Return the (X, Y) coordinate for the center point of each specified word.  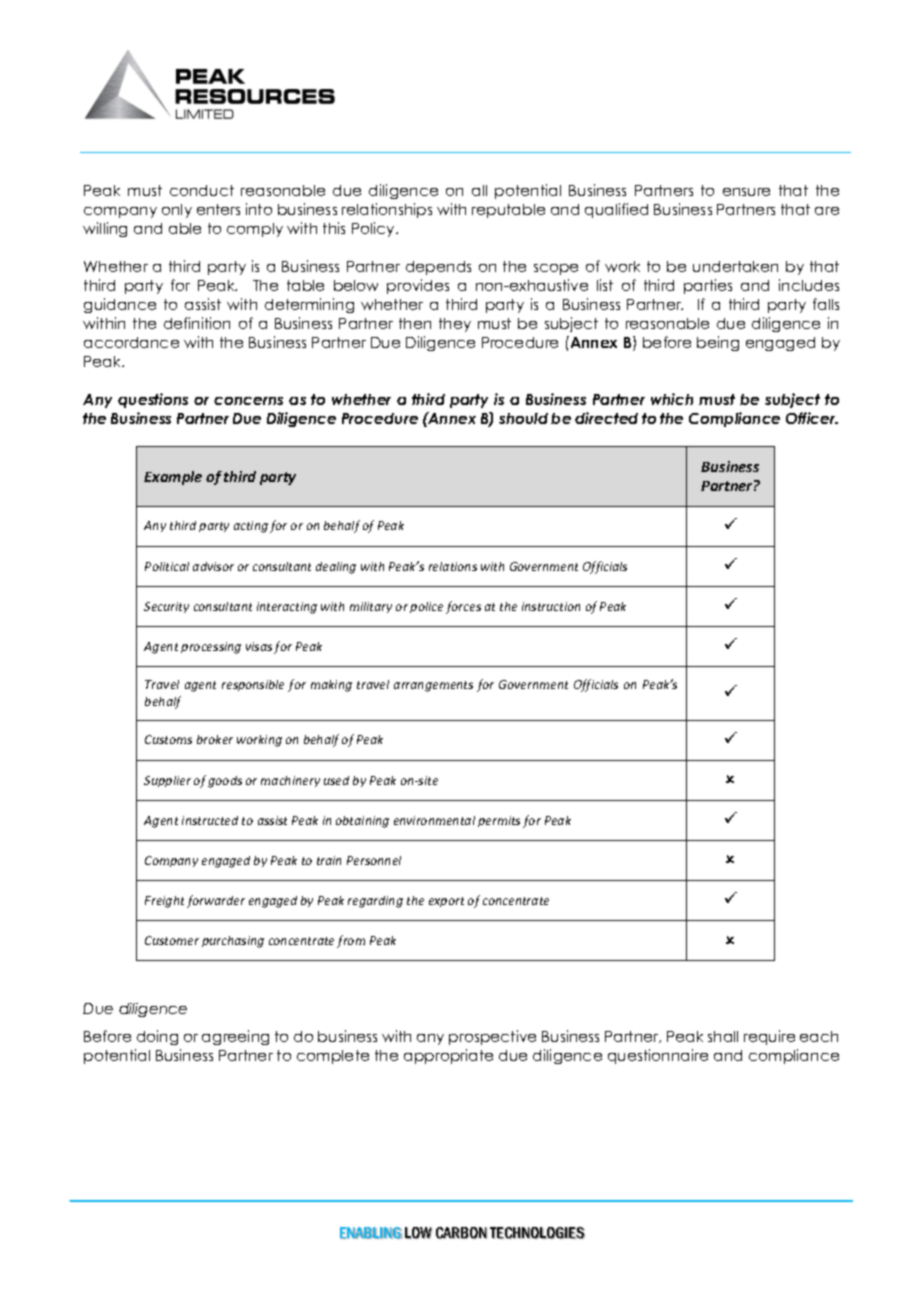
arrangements (433, 686)
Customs (168, 739)
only (177, 211)
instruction (551, 606)
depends (438, 268)
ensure (746, 192)
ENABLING (371, 1233)
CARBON (461, 1233)
